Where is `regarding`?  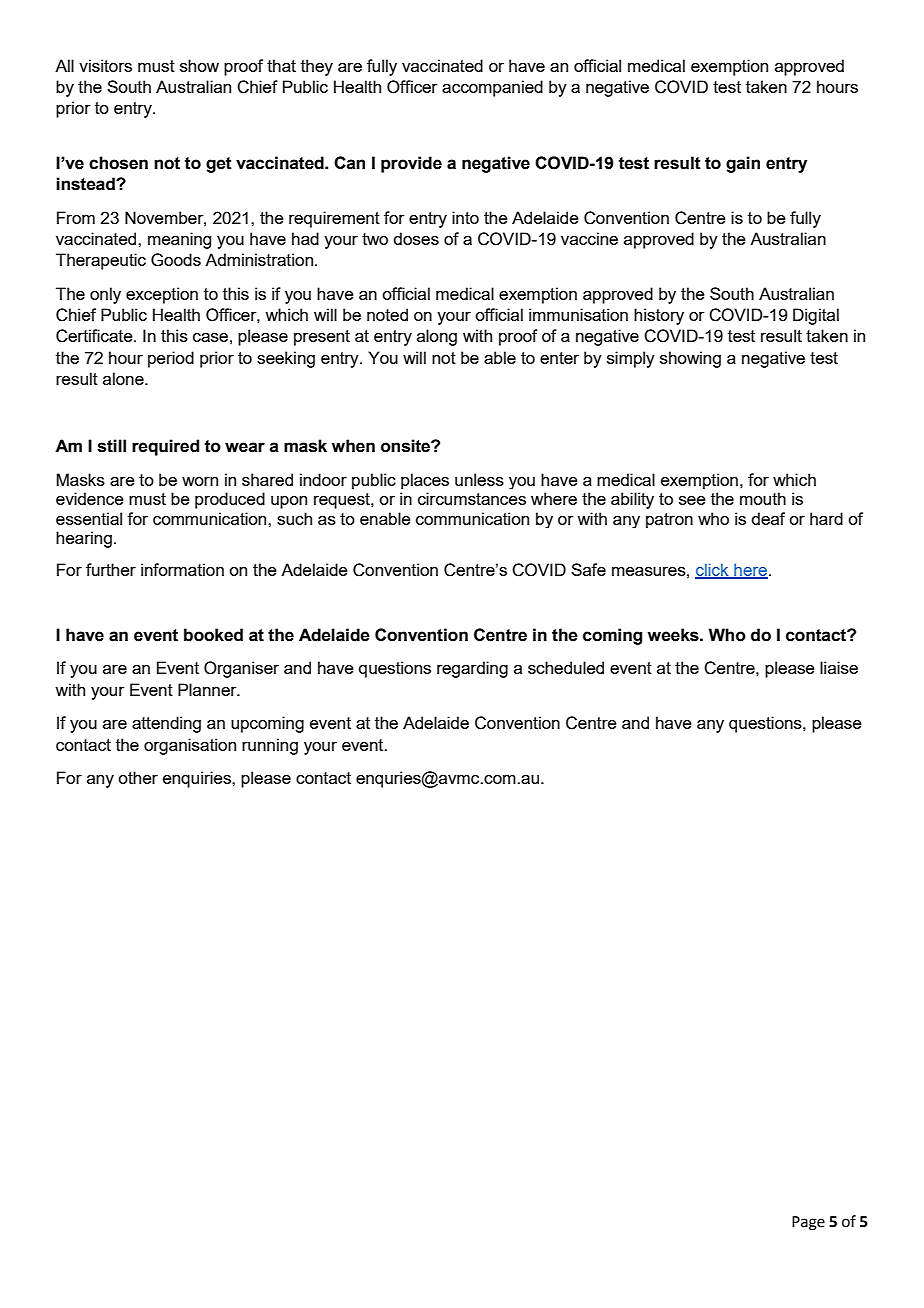
regarding is located at coordinates (472, 669).
